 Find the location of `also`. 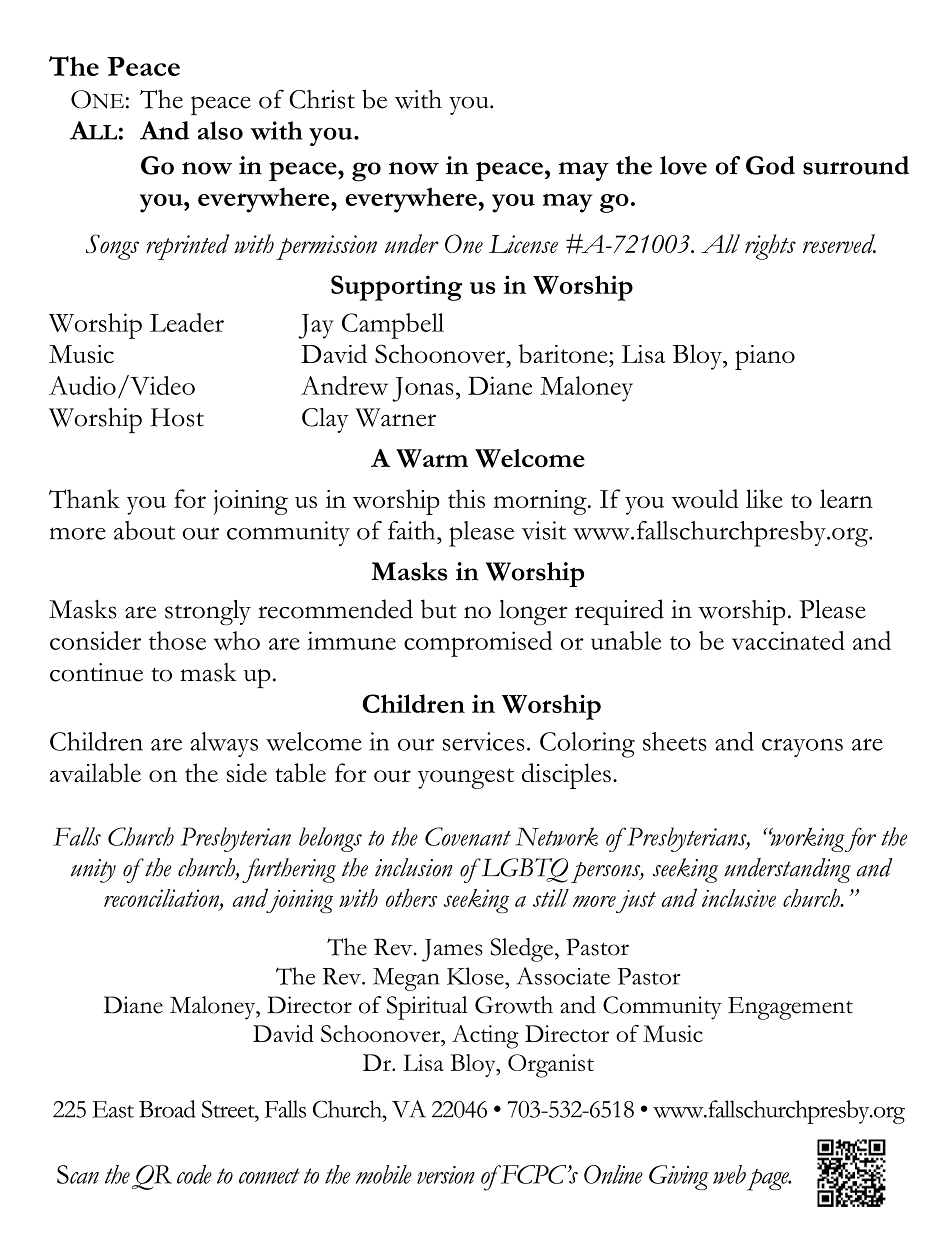

also is located at coordinates (220, 130).
